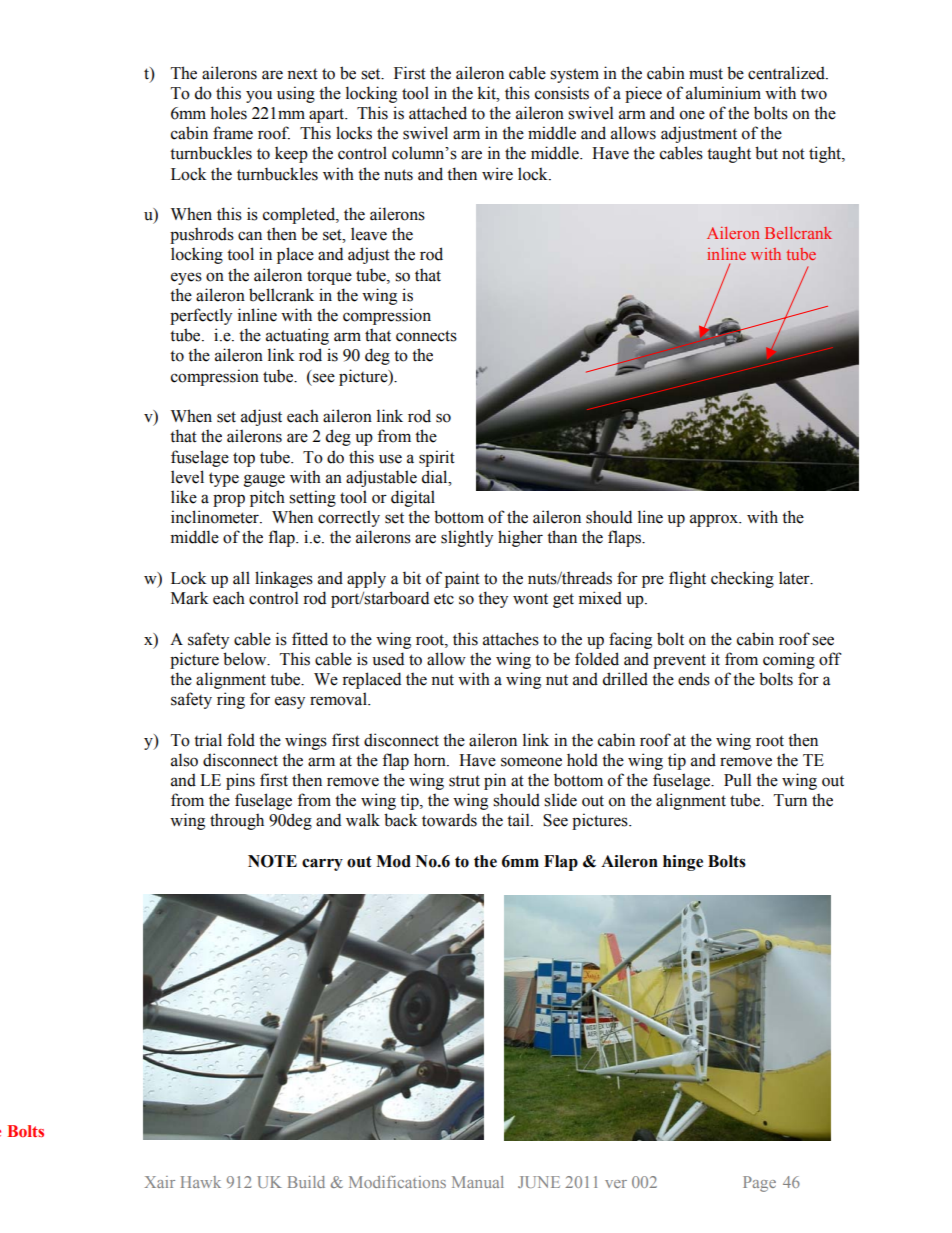  I want to click on aluminium, so click(723, 93).
